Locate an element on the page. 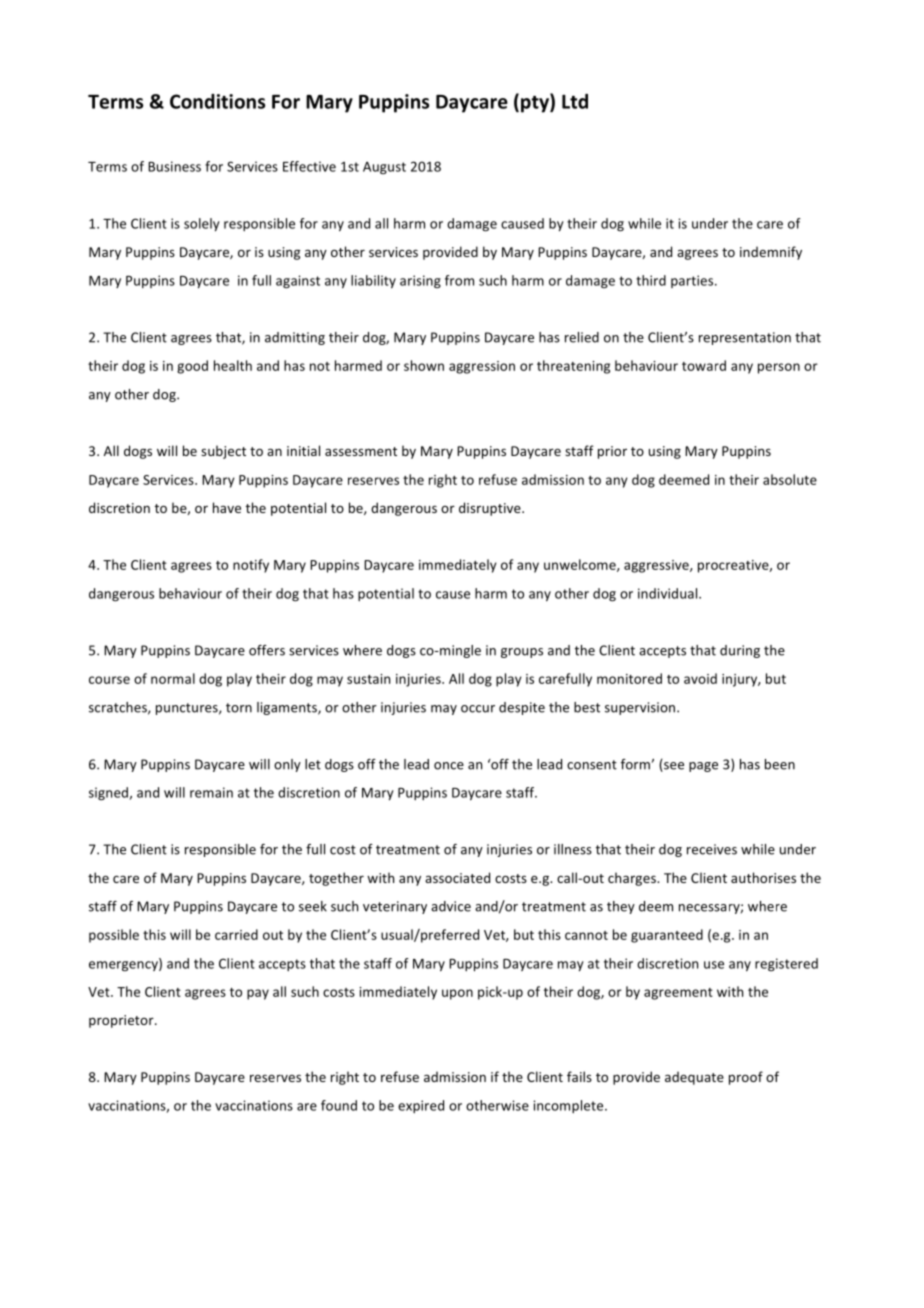 The image size is (924, 1308). assessment is located at coordinates (361, 451).
